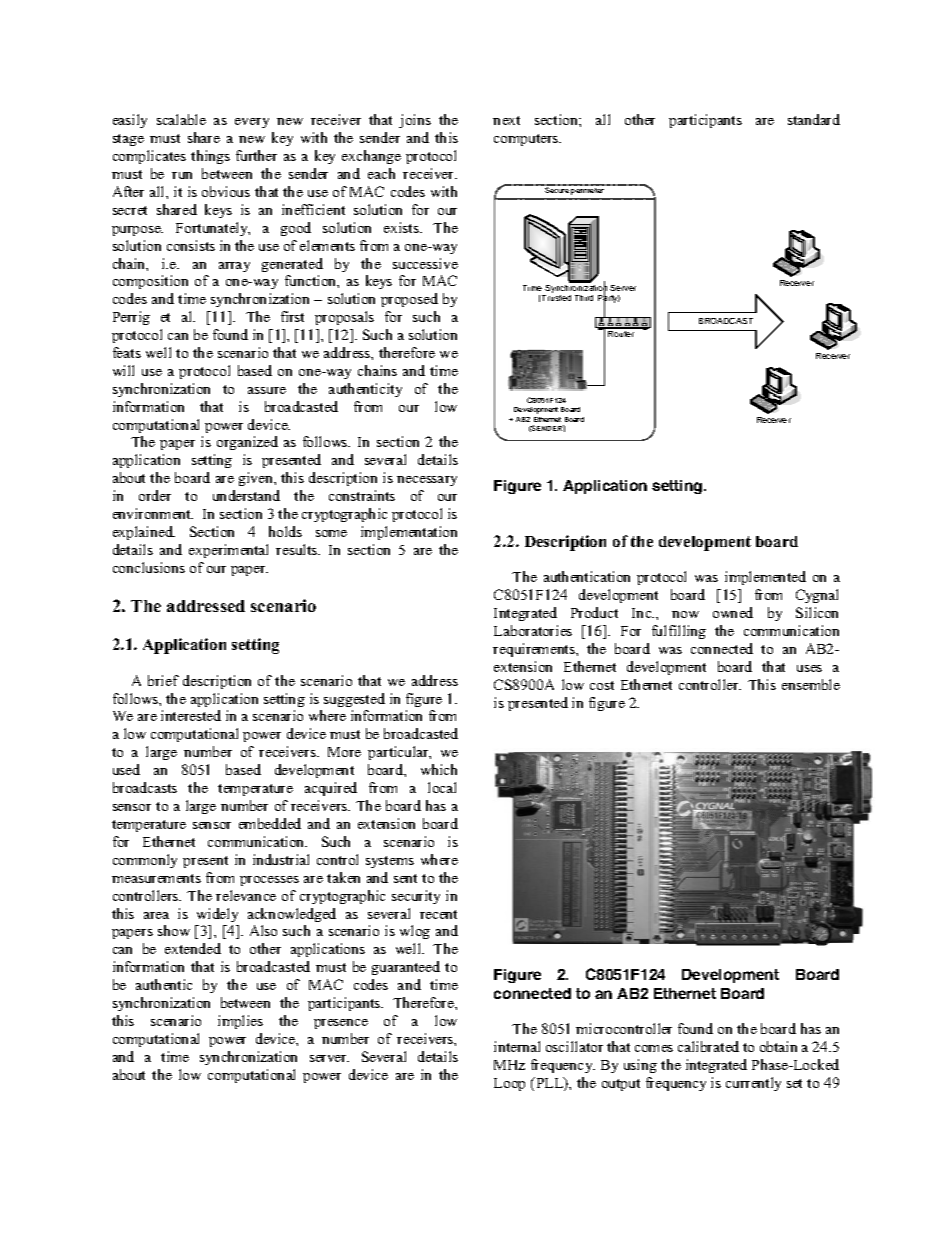 The height and width of the screenshot is (1233, 952). Describe the element at coordinates (240, 1022) in the screenshot. I see `implies` at that location.
